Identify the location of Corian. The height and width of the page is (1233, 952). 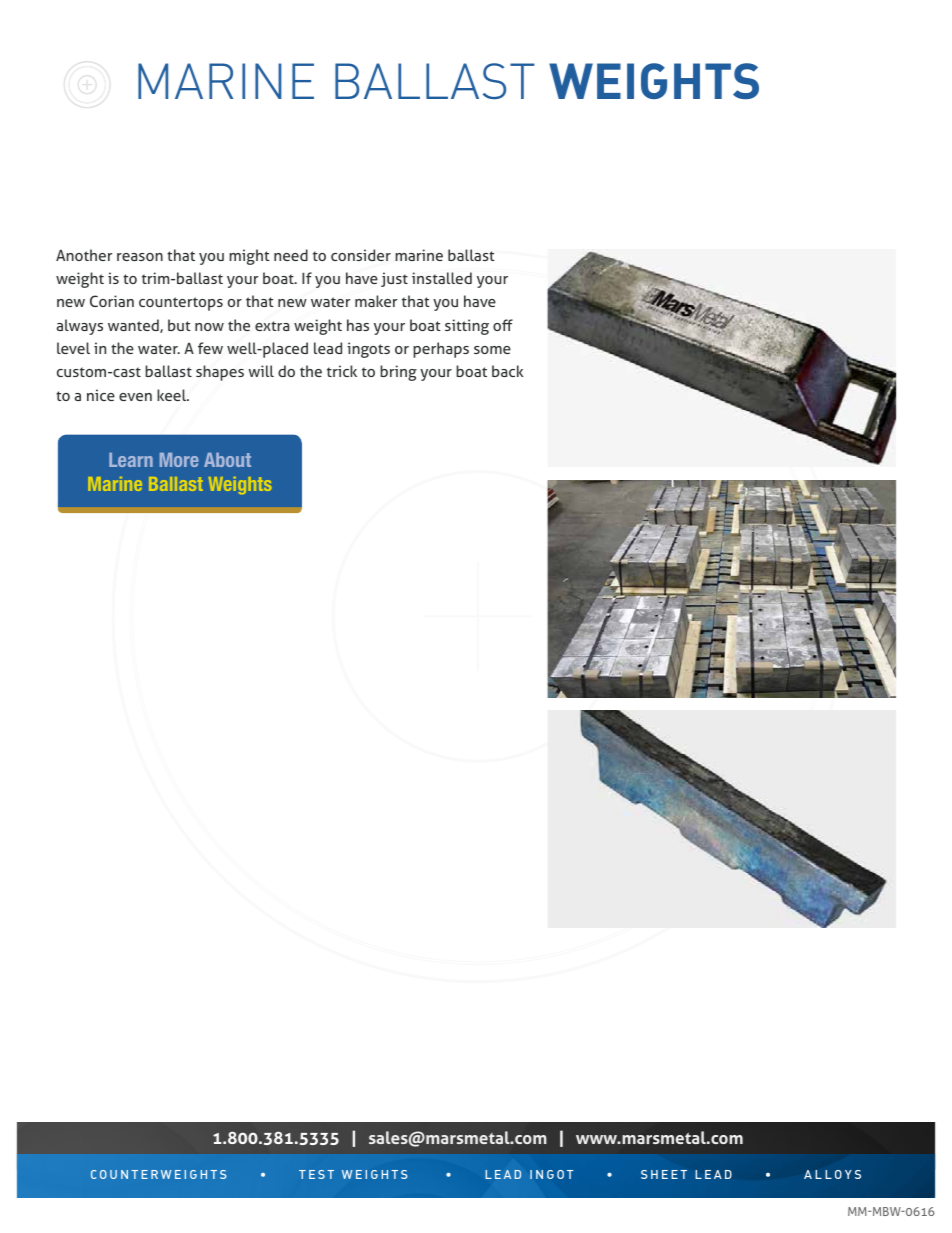
(112, 301).
